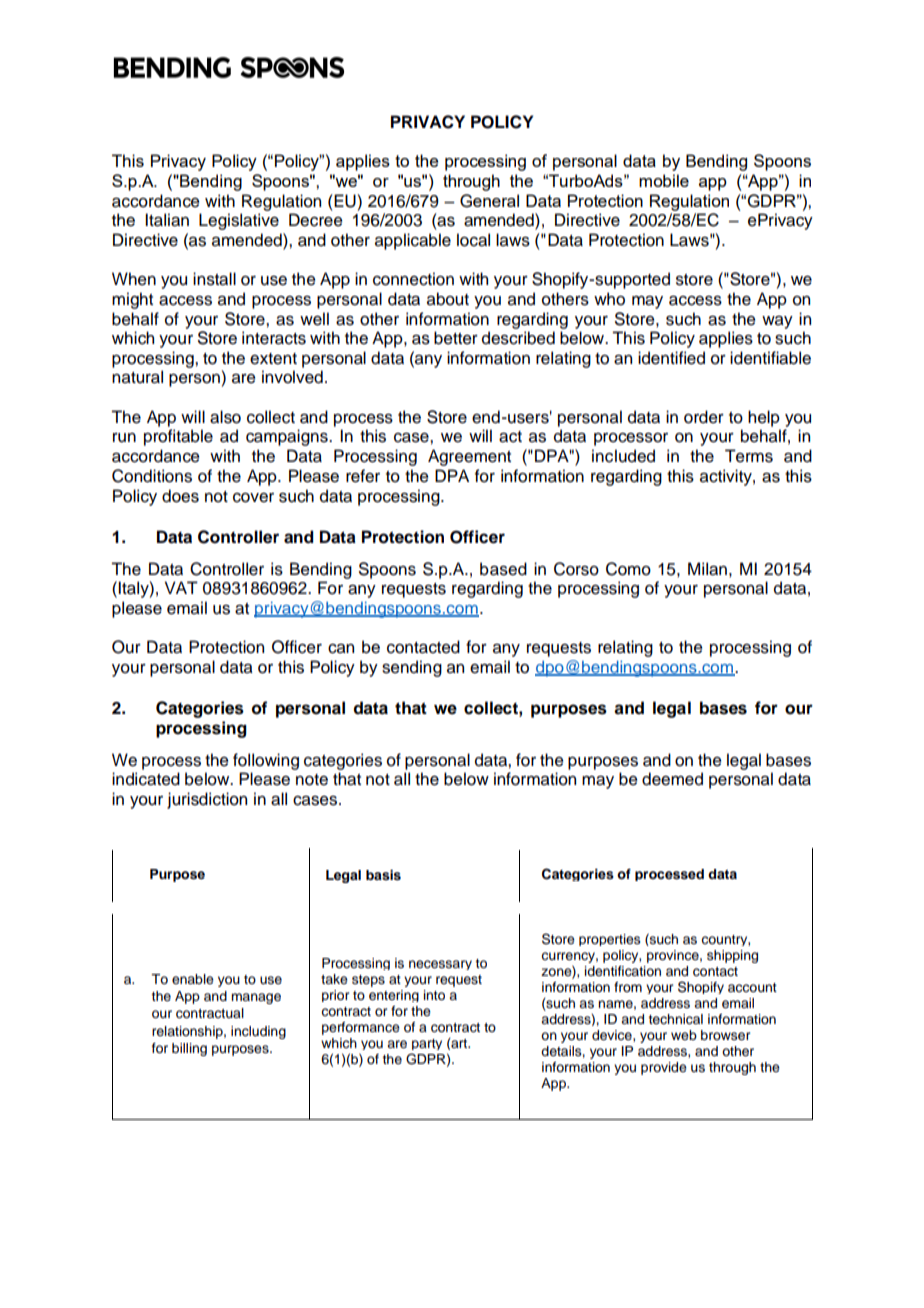 The height and width of the document is (1308, 924). Describe the element at coordinates (167, 220) in the document. I see `Italian` at that location.
